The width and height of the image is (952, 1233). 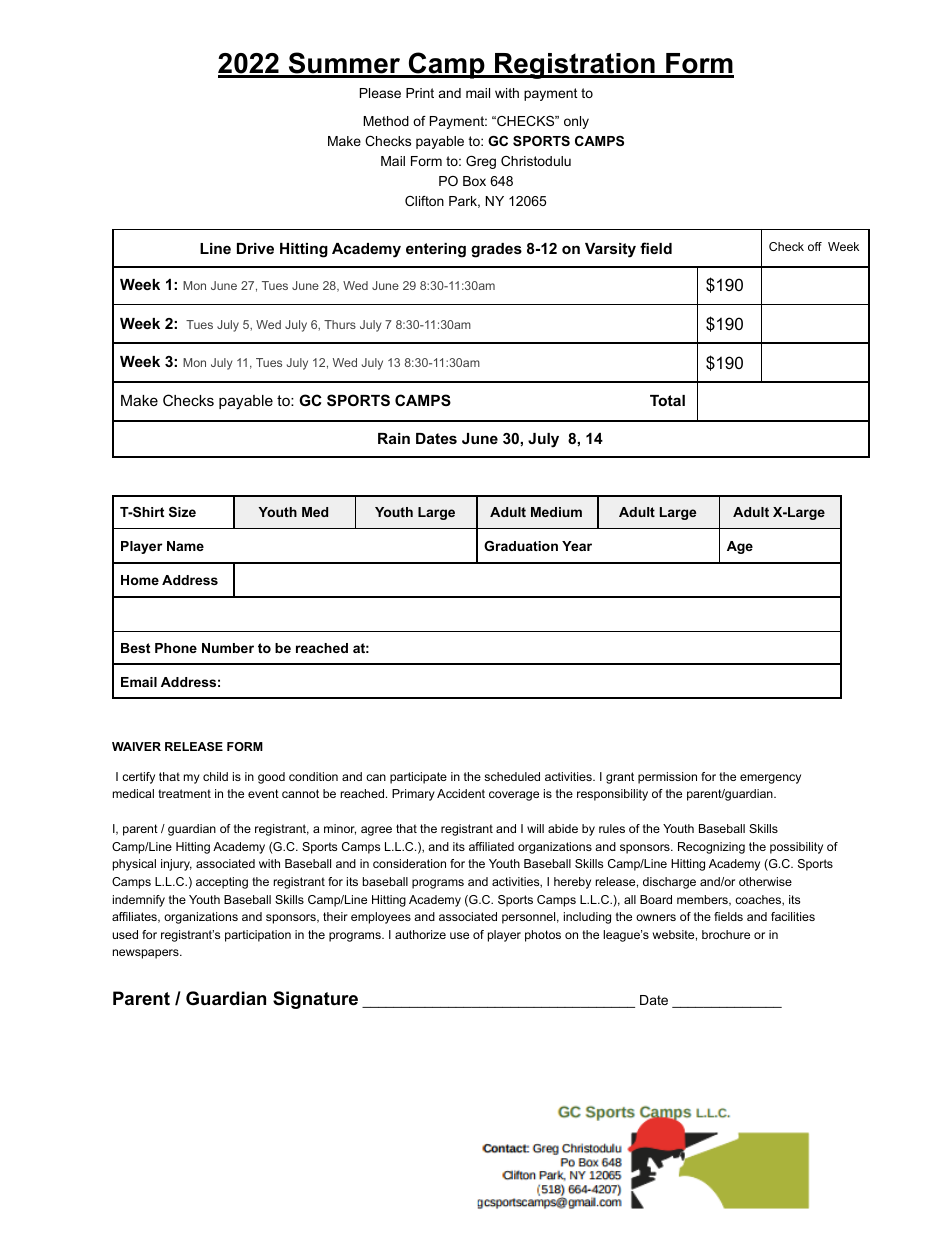 I want to click on Year, so click(x=577, y=546).
